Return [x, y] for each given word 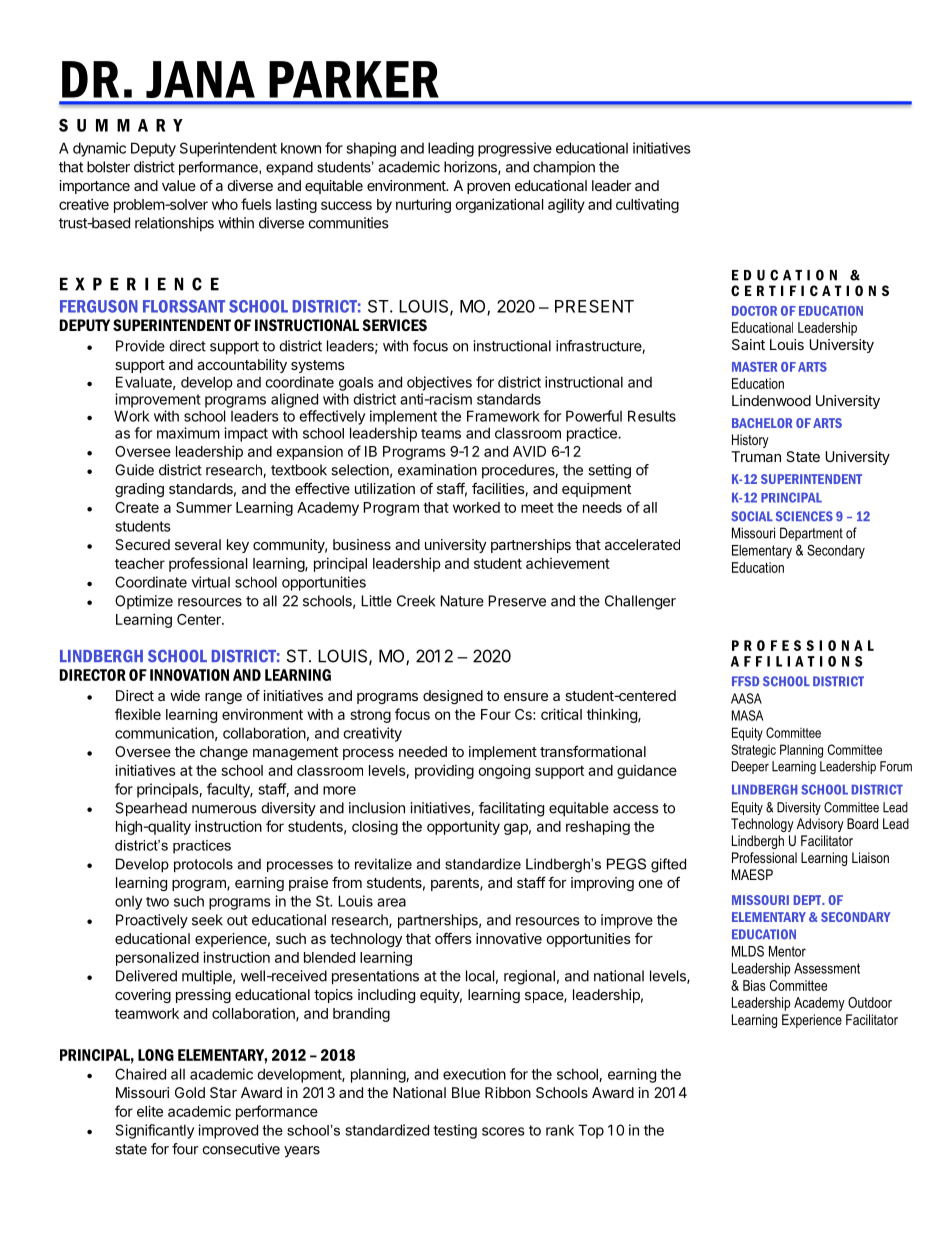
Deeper [750, 767]
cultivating [647, 205]
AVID [529, 451]
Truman [756, 456]
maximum [188, 433]
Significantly [154, 1131]
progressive [515, 149]
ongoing [504, 771]
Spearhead [151, 809]
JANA [200, 79]
